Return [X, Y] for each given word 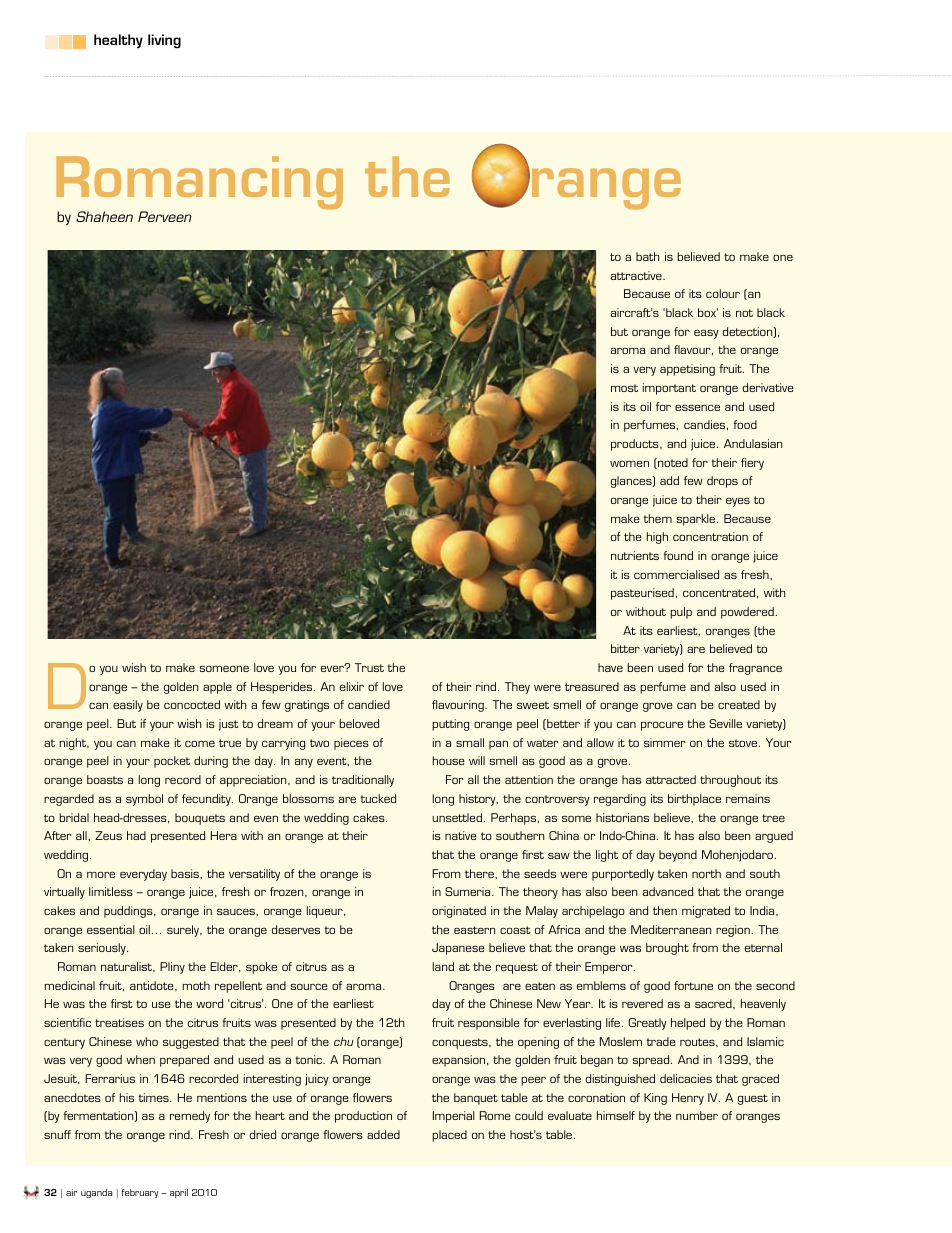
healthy [118, 41]
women [629, 464]
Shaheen [104, 216]
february [140, 1193]
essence [697, 408]
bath [648, 256]
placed [449, 1136]
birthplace [694, 800]
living [164, 41]
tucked [378, 798]
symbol [144, 800]
